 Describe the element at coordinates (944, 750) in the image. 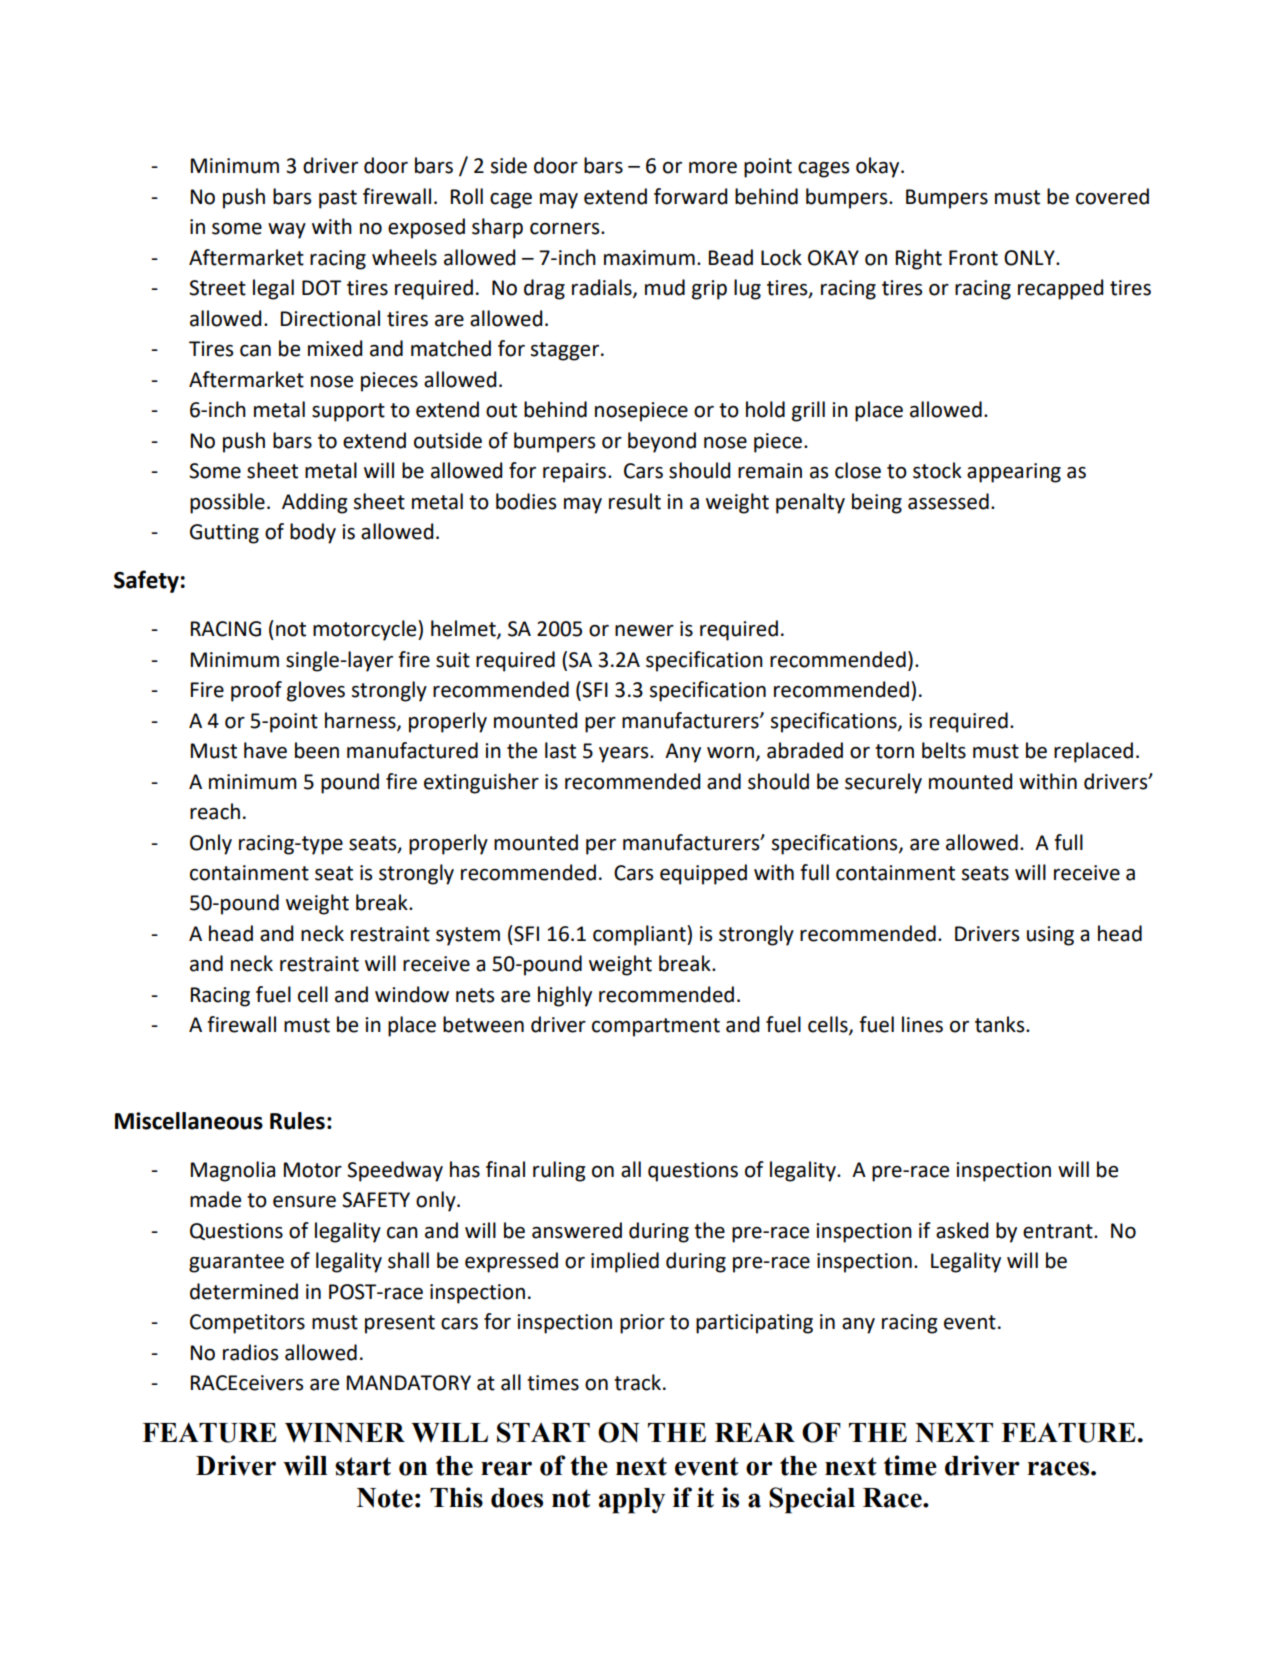

I see `belts` at that location.
